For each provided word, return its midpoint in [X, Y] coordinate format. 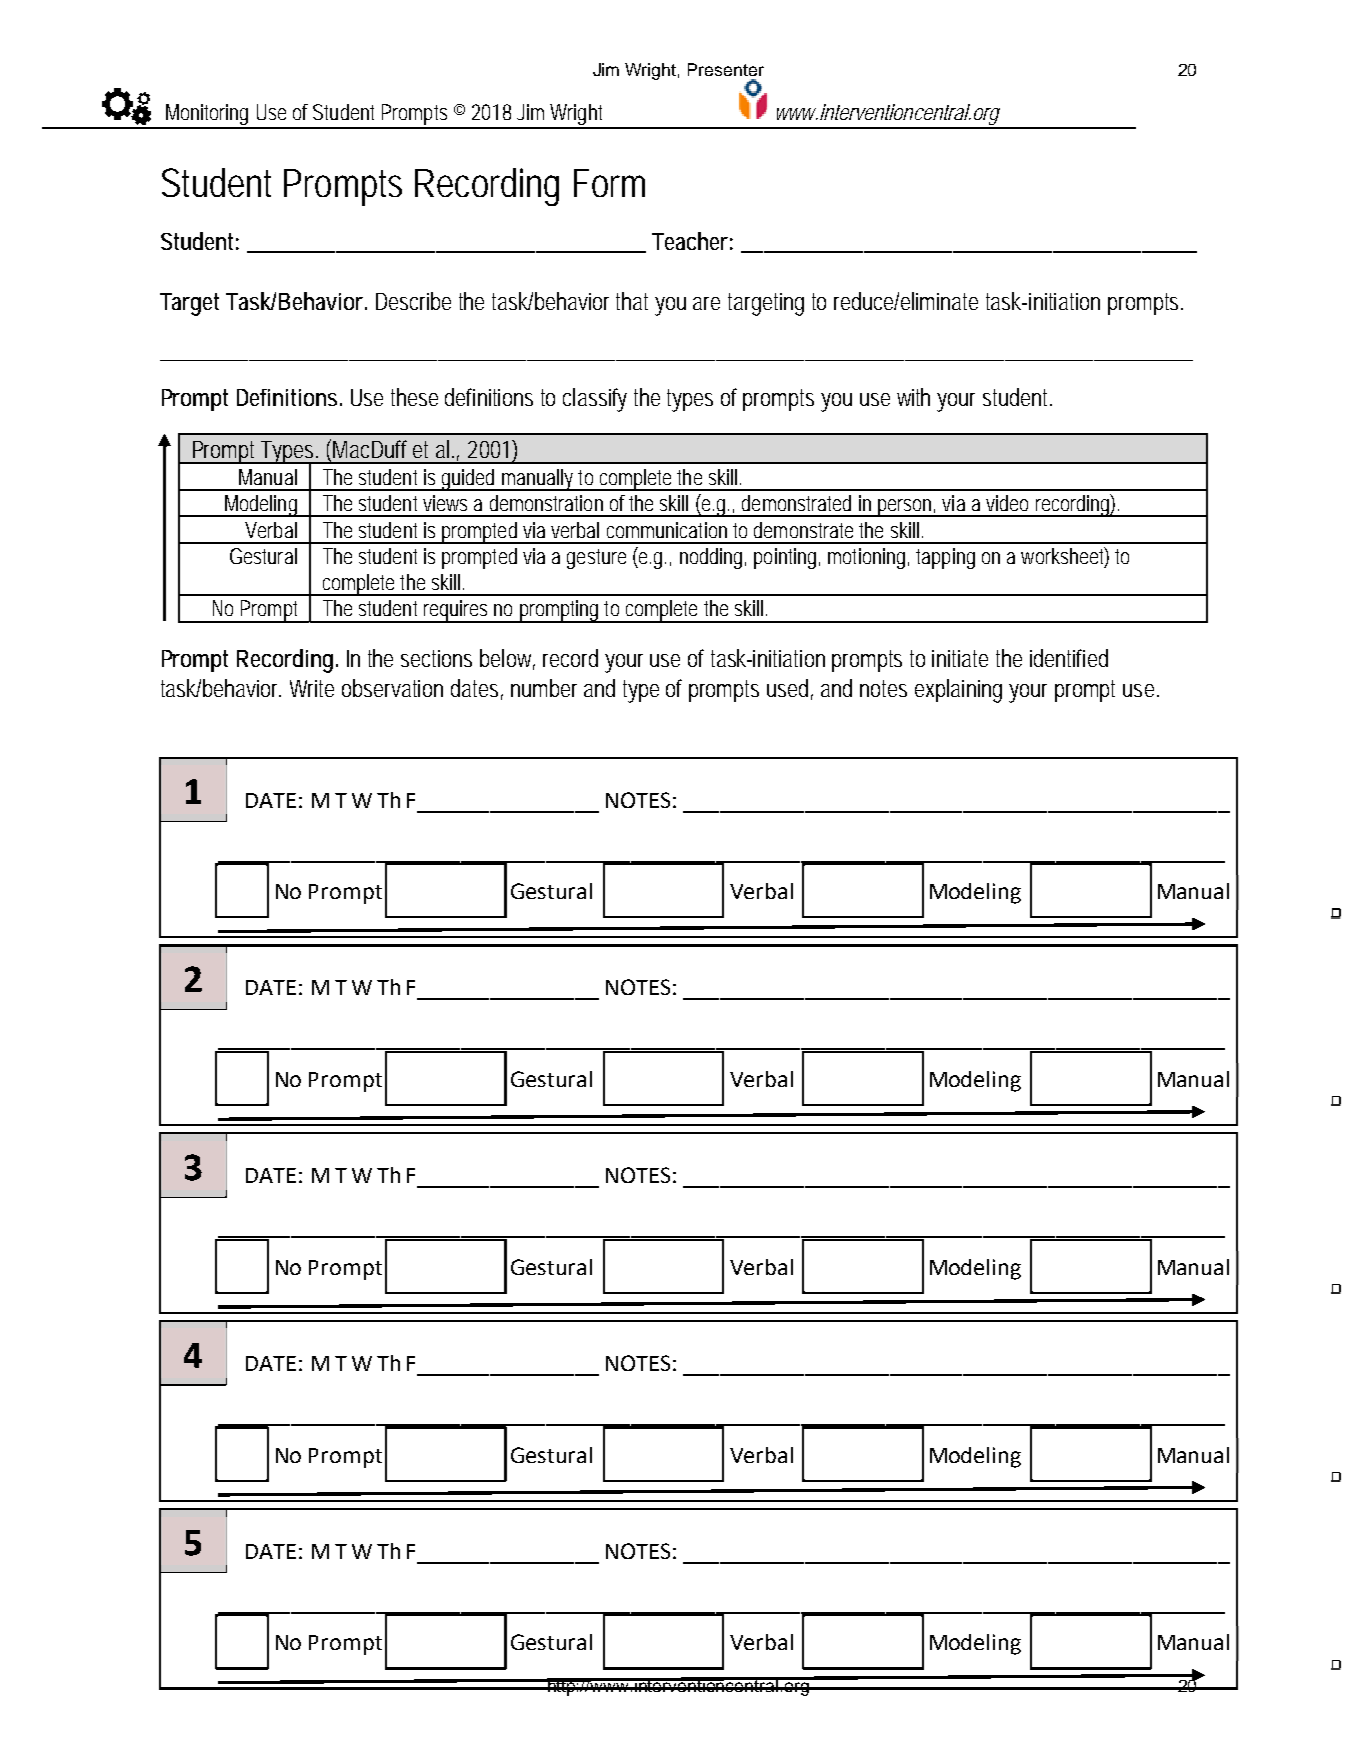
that [632, 301]
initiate [960, 658]
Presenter [726, 69]
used [787, 688]
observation [392, 688]
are [706, 303]
